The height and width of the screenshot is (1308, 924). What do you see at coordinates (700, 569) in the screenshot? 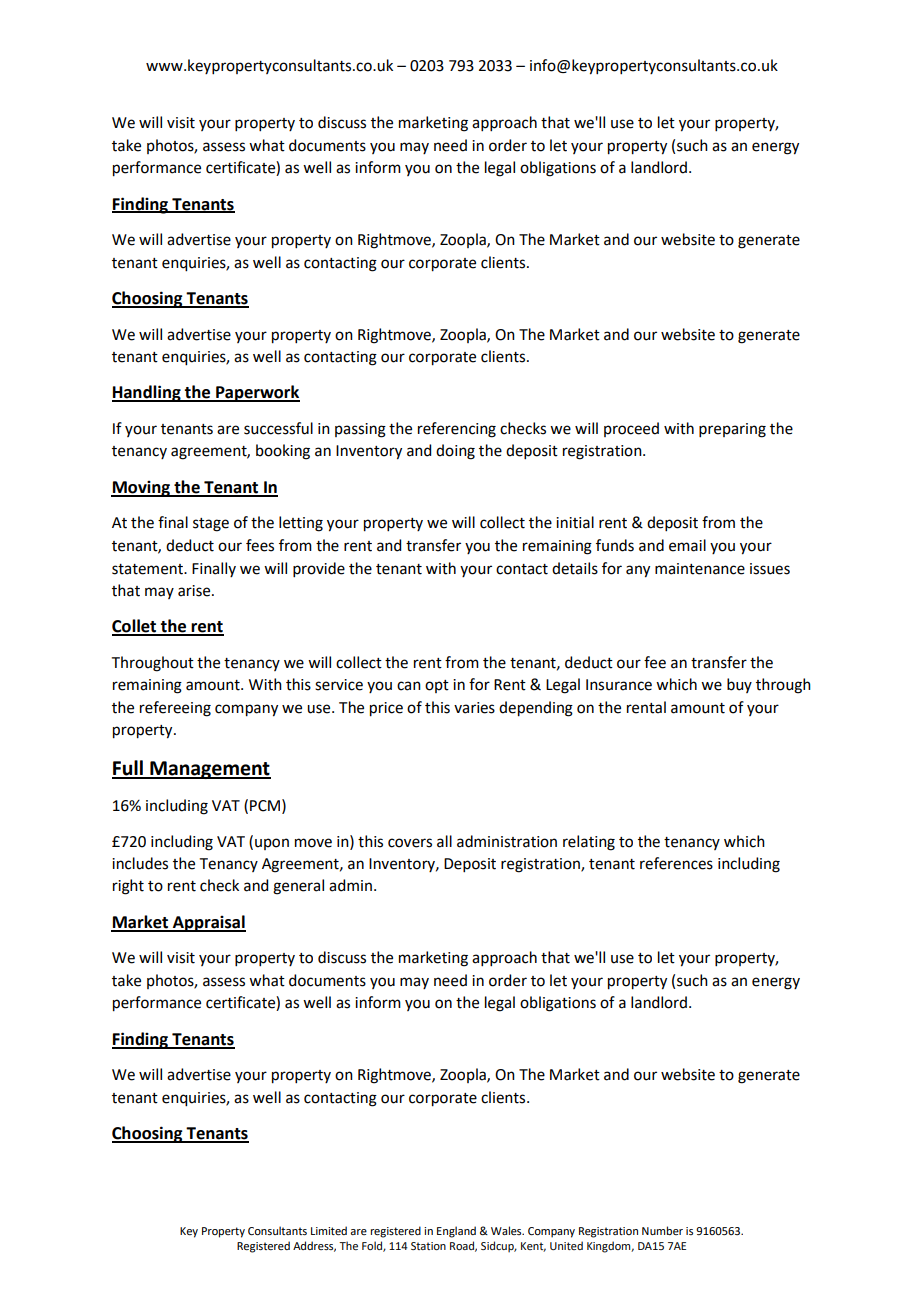
I see `maintenance` at bounding box center [700, 569].
